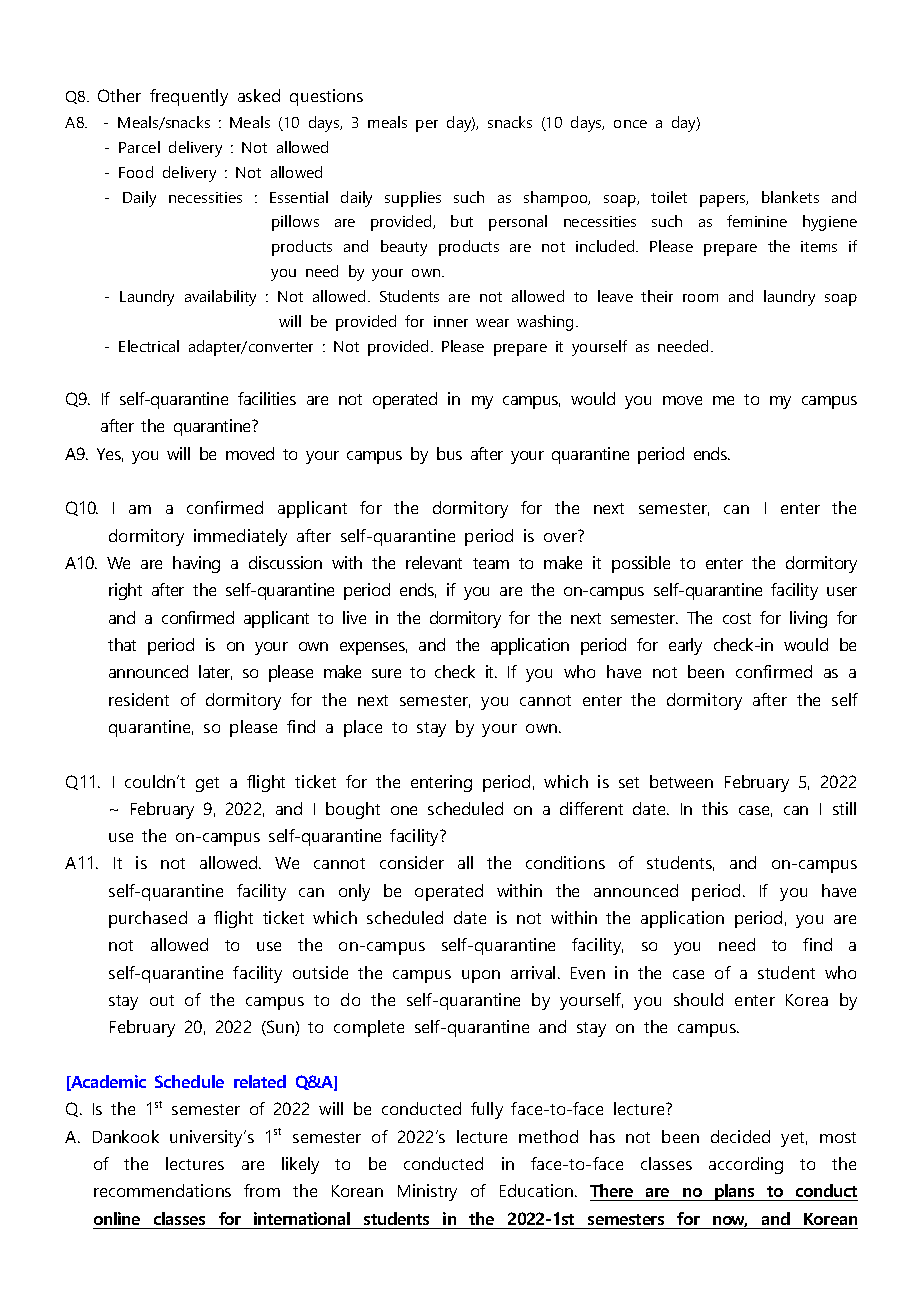 The height and width of the screenshot is (1307, 924). I want to click on later, so click(215, 672).
